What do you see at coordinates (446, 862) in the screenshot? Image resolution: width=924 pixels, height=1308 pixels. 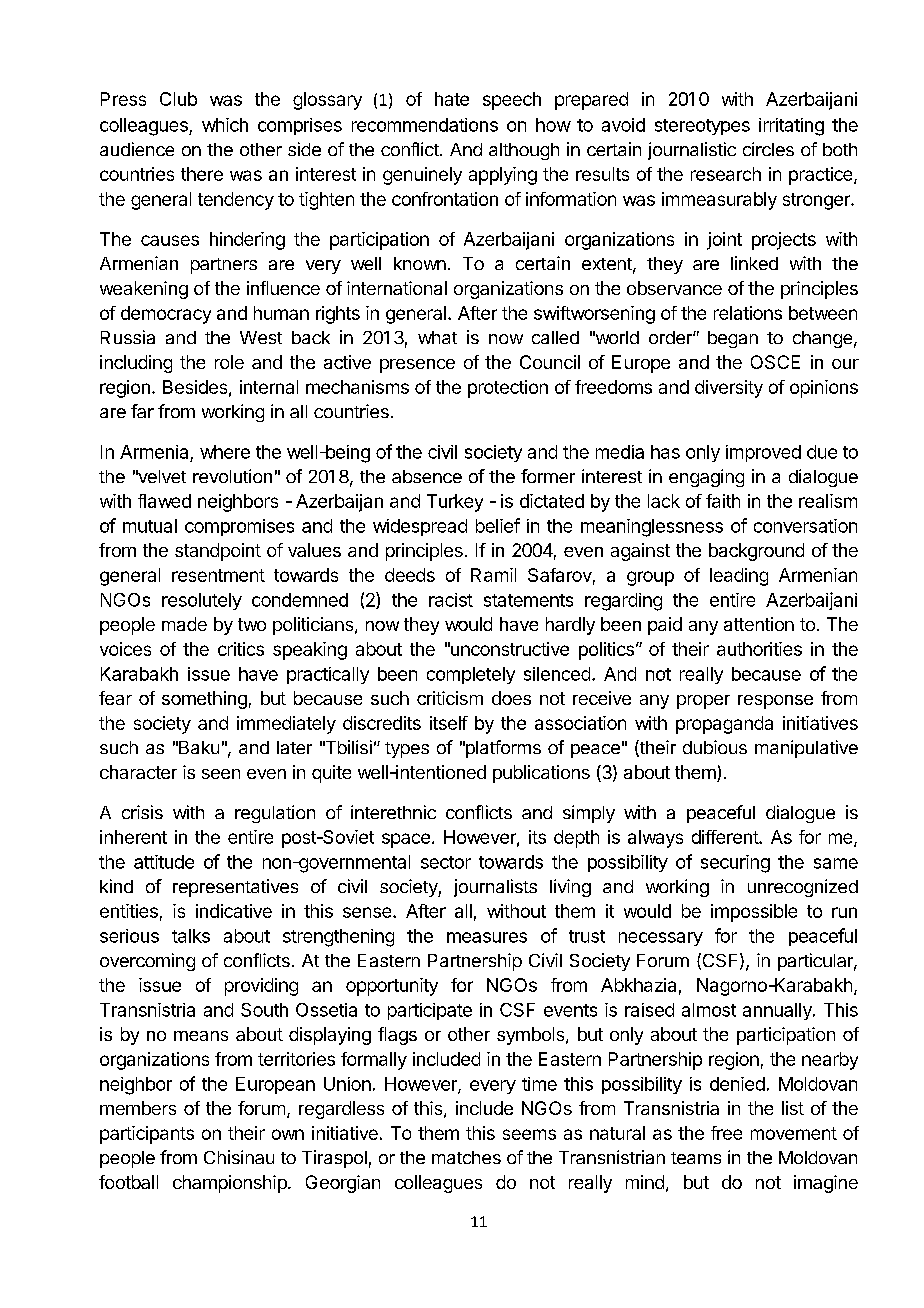 I see `sector` at bounding box center [446, 862].
